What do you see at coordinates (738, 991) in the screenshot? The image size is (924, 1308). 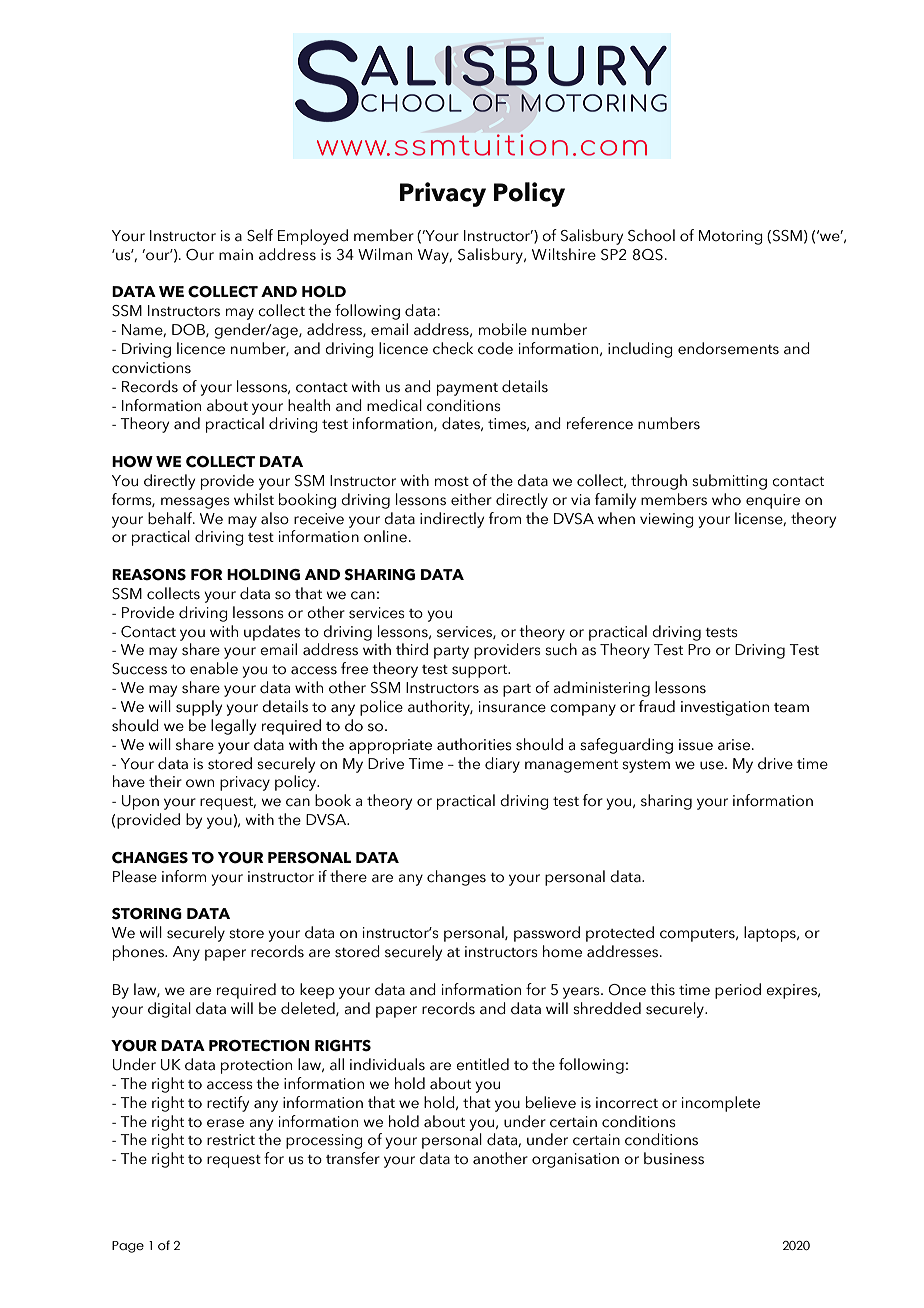 I see `period` at bounding box center [738, 991].
